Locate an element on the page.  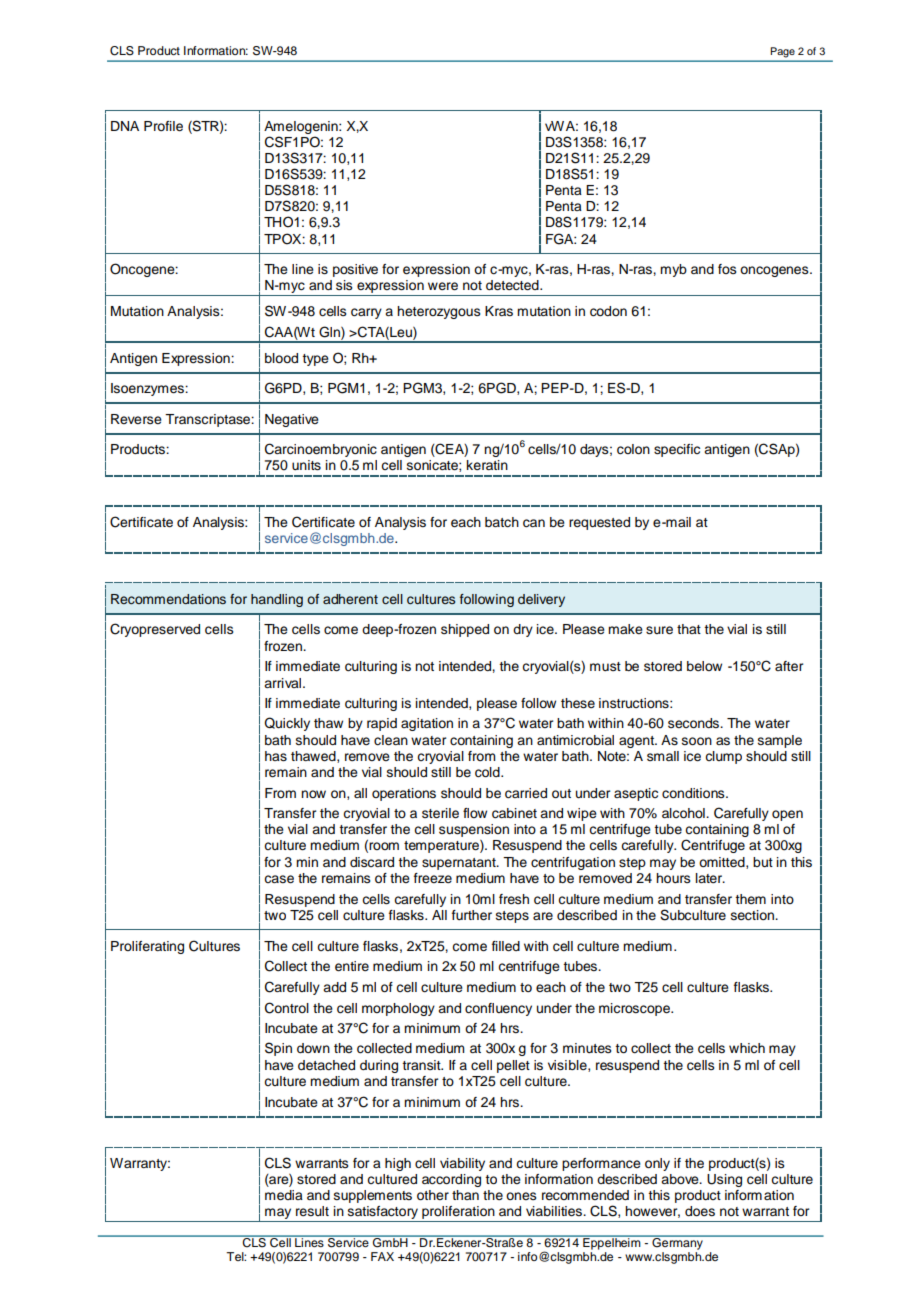
that is located at coordinates (689, 629).
